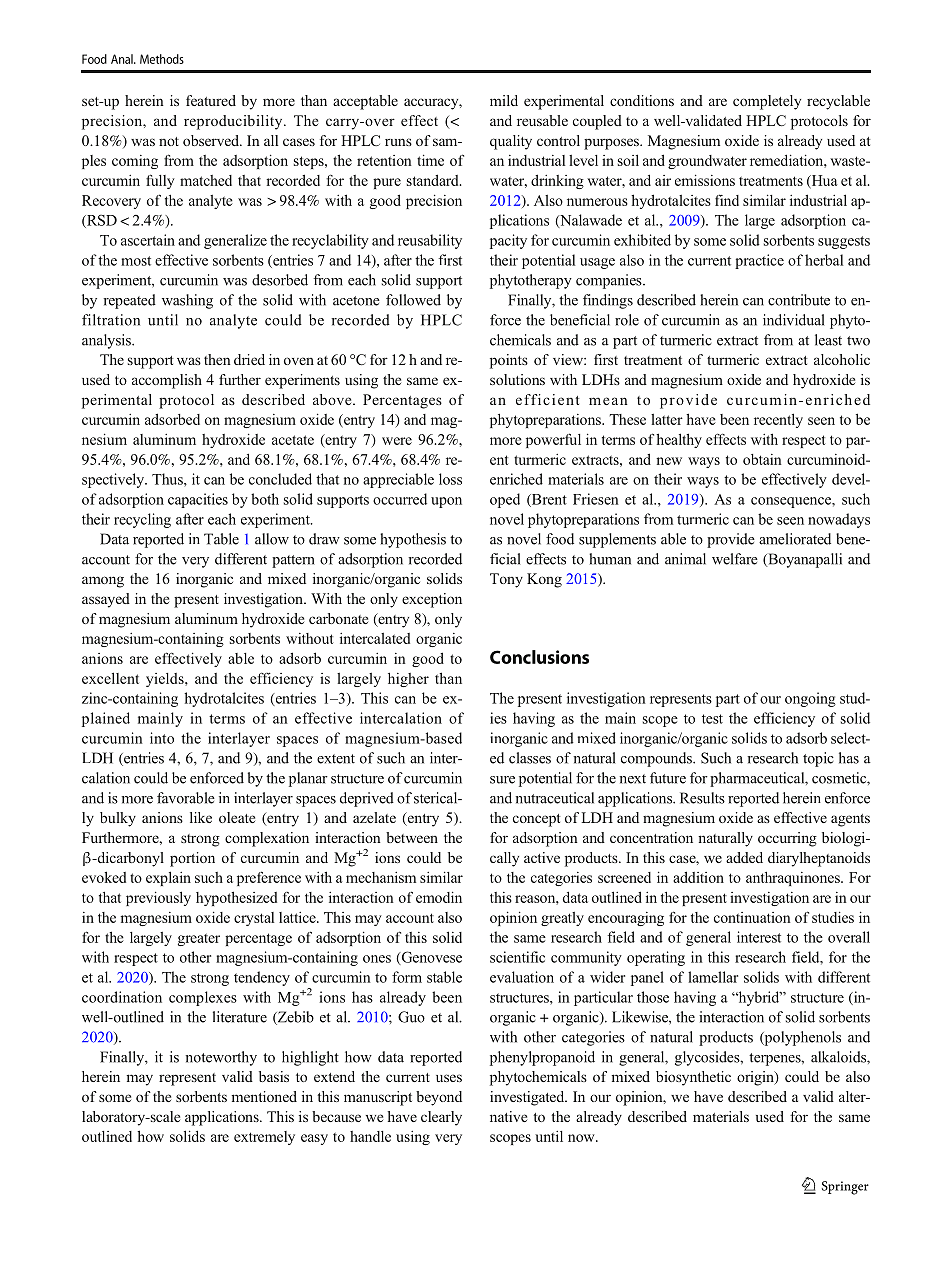  I want to click on concept, so click(536, 820).
